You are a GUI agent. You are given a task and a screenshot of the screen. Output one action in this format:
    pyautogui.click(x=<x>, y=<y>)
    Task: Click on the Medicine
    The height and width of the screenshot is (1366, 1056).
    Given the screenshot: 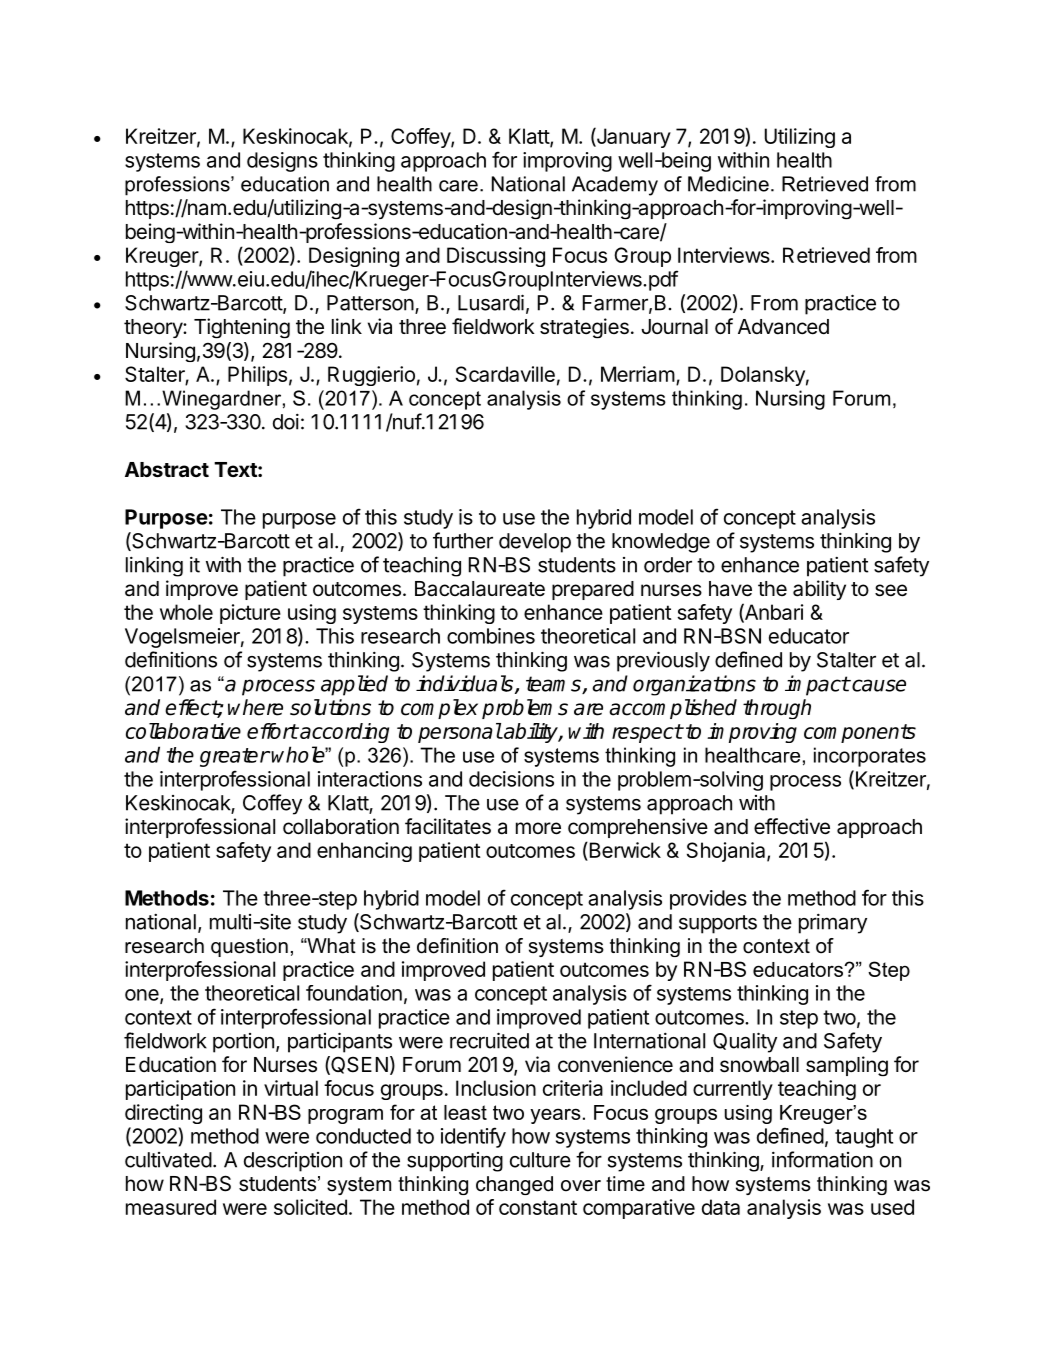 What is the action you would take?
    pyautogui.click(x=728, y=184)
